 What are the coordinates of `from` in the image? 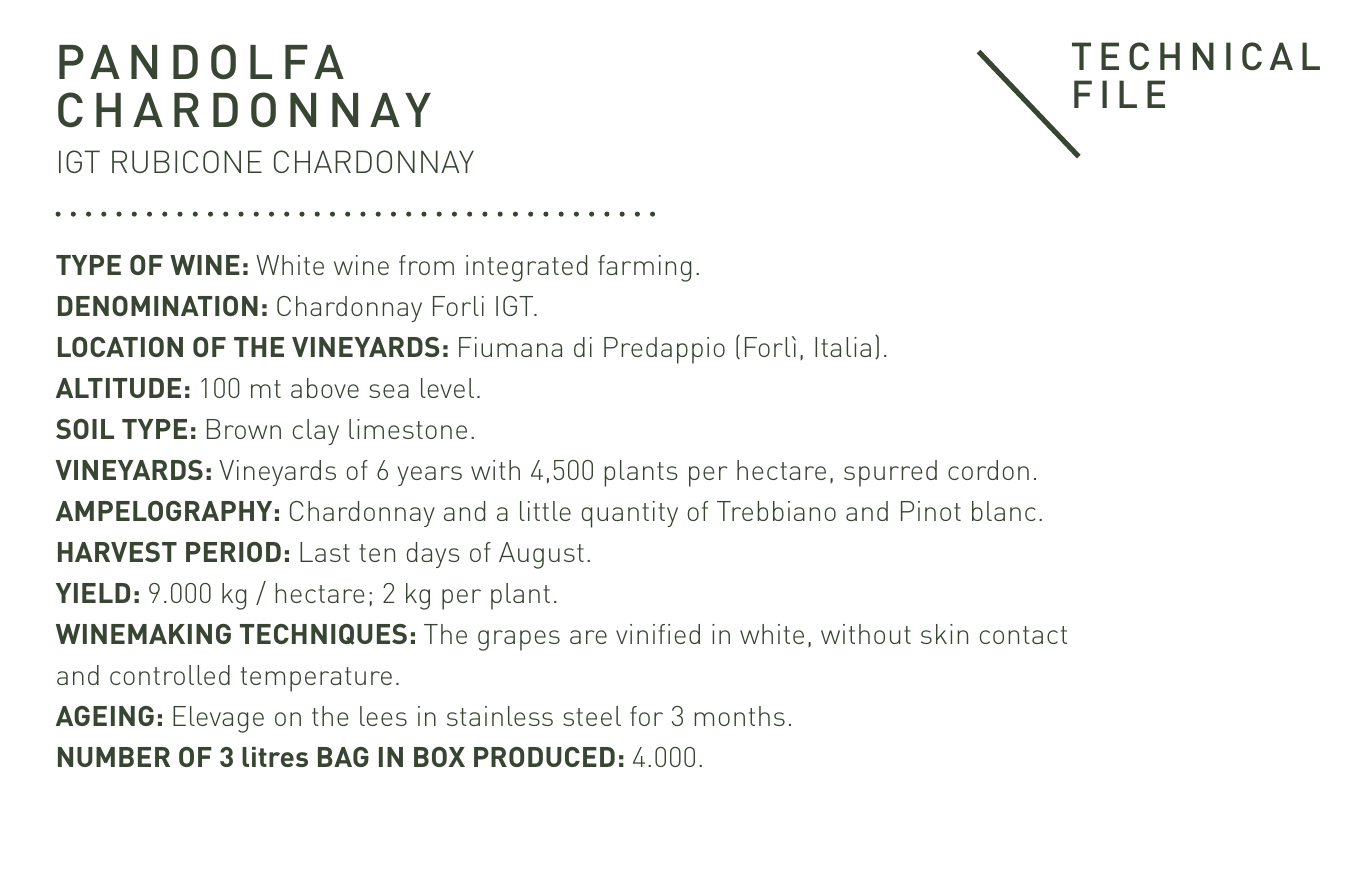 It's located at (426, 265).
